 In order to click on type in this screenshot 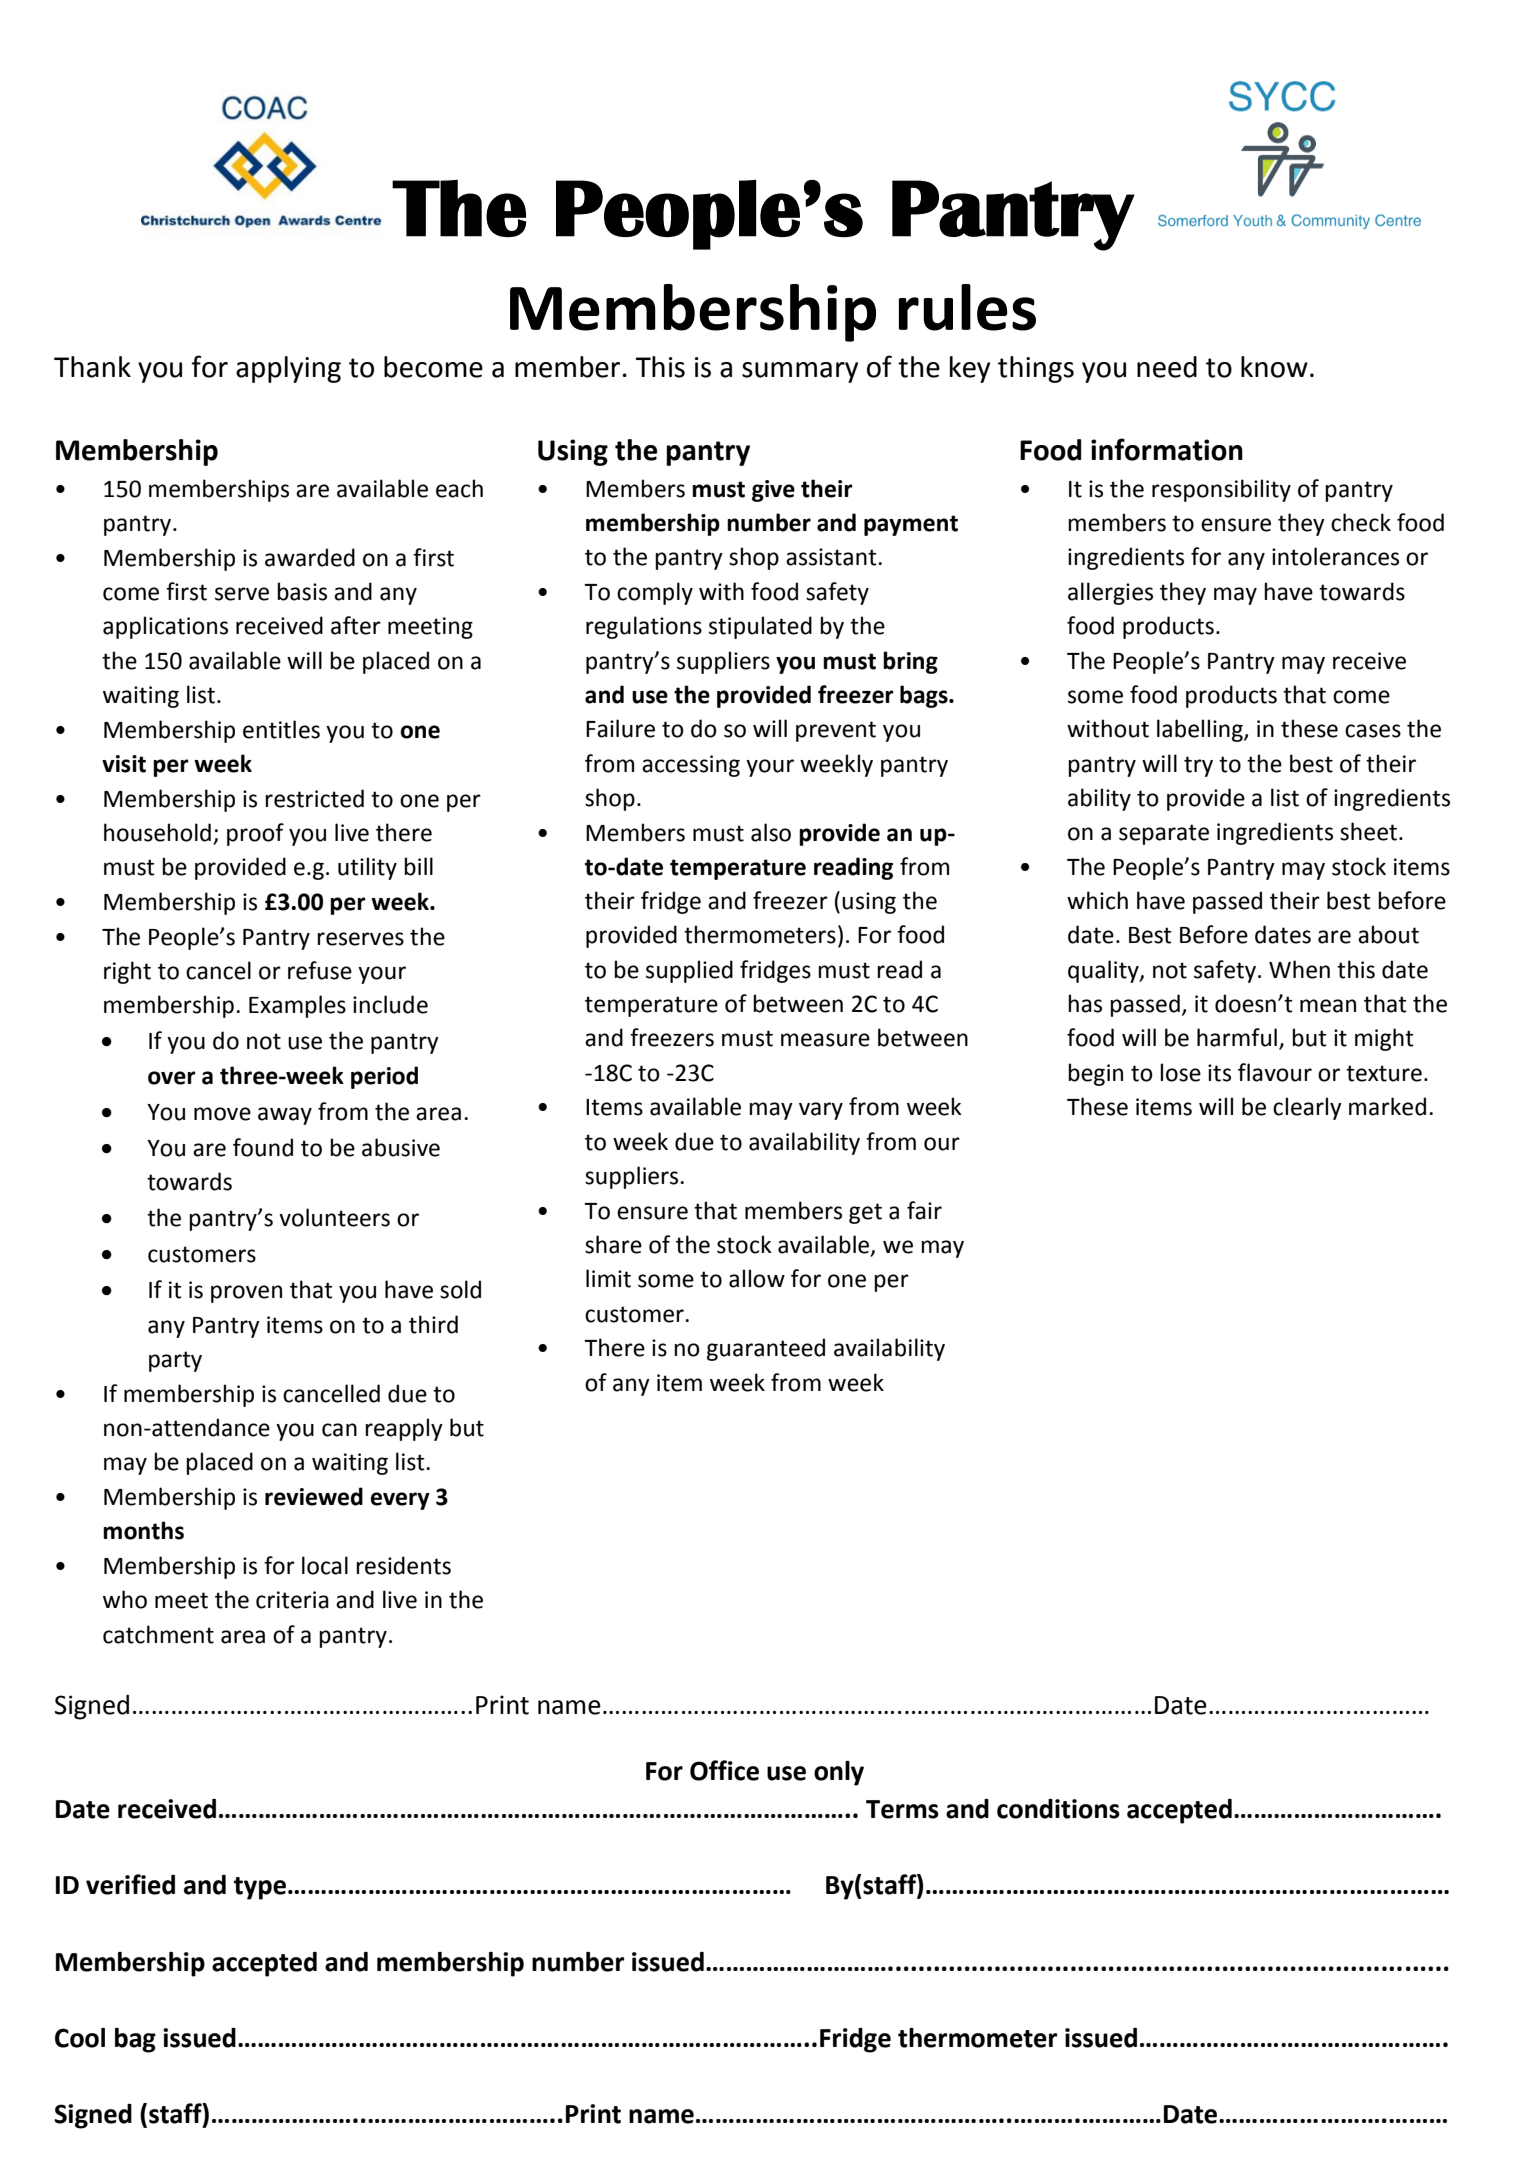, I will do `click(260, 1888)`.
